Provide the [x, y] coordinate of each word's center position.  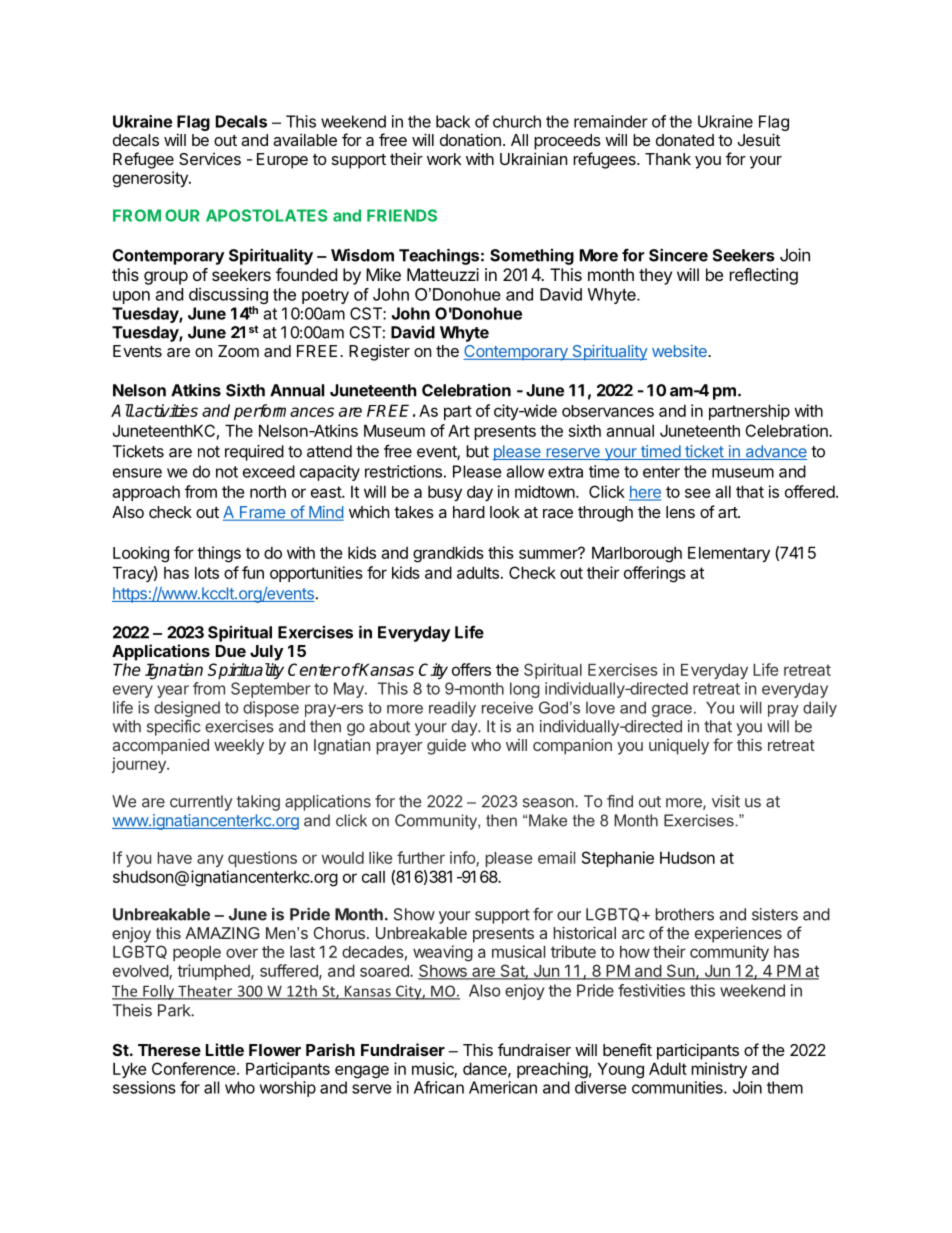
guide [446, 746]
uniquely [679, 747]
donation [470, 139]
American [503, 1087]
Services [210, 159]
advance [775, 452]
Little [225, 1049]
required [254, 453]
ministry [719, 1070]
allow [525, 471]
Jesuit [759, 139]
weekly [239, 747]
